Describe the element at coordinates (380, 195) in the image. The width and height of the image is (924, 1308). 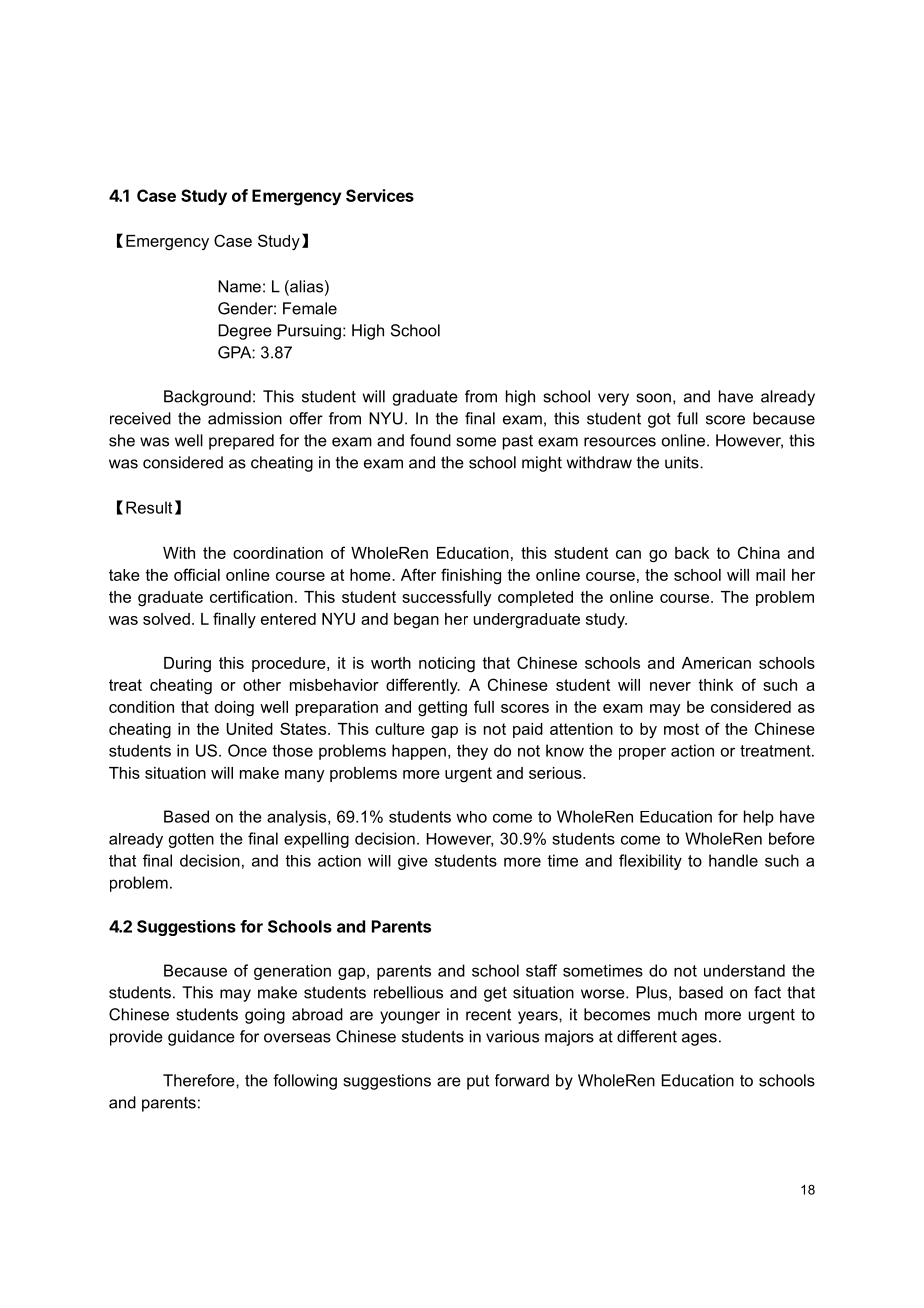
I see `Services` at that location.
